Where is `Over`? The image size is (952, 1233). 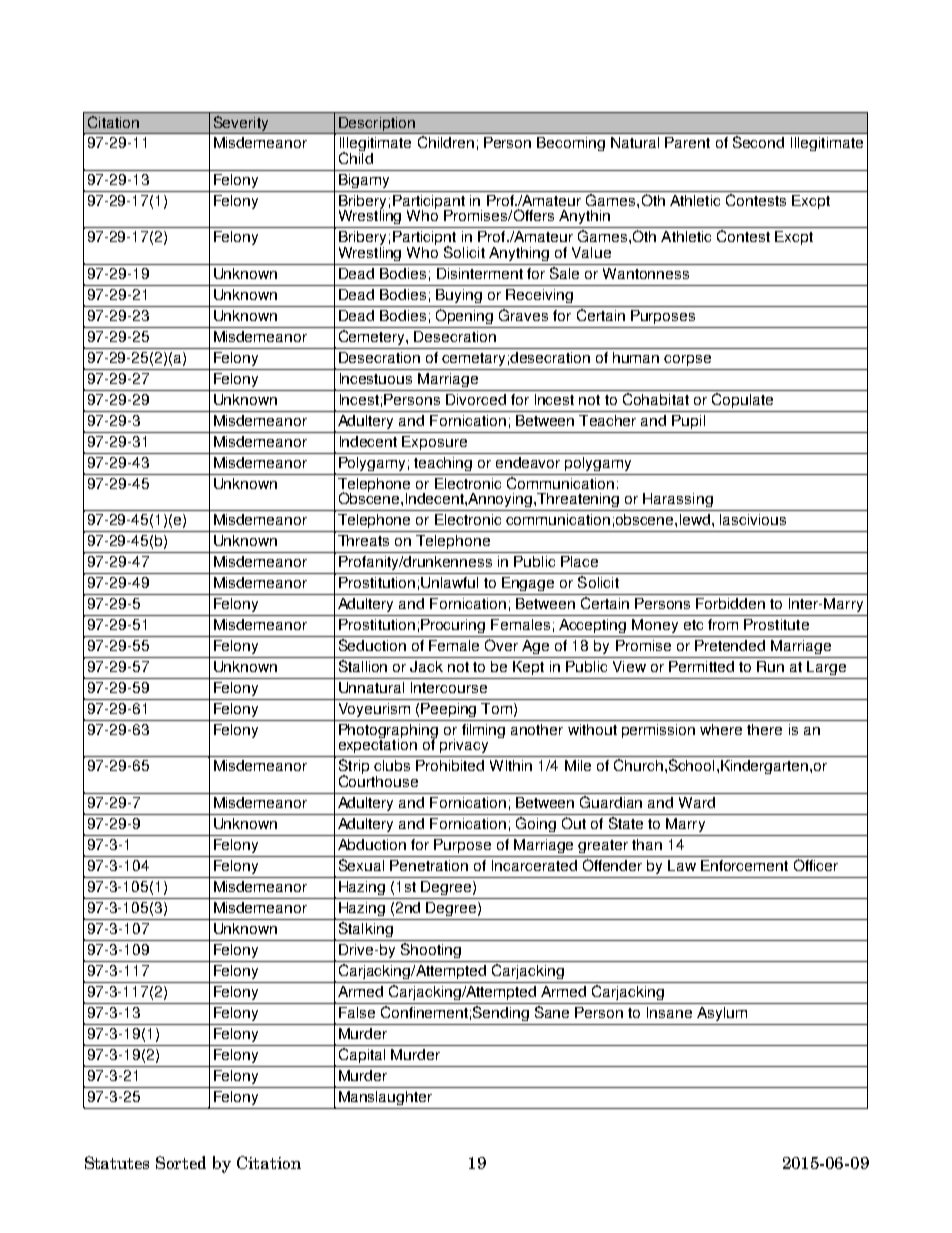 Over is located at coordinates (501, 645).
